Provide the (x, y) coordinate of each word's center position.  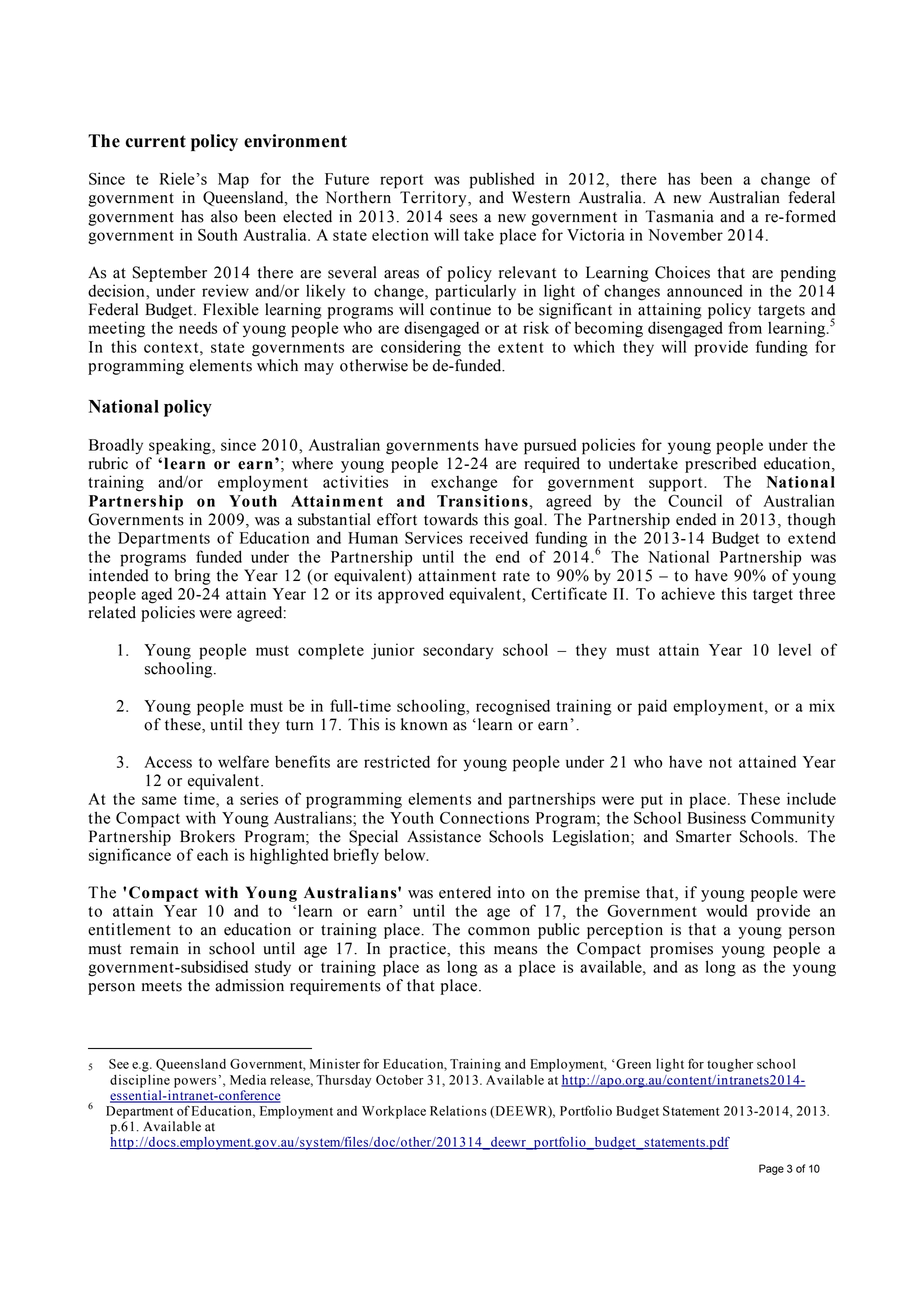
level (794, 649)
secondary (458, 651)
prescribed (721, 465)
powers (195, 1083)
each (212, 854)
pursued (550, 447)
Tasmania (679, 216)
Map (233, 181)
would (726, 910)
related (112, 612)
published (502, 180)
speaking (181, 446)
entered (465, 892)
